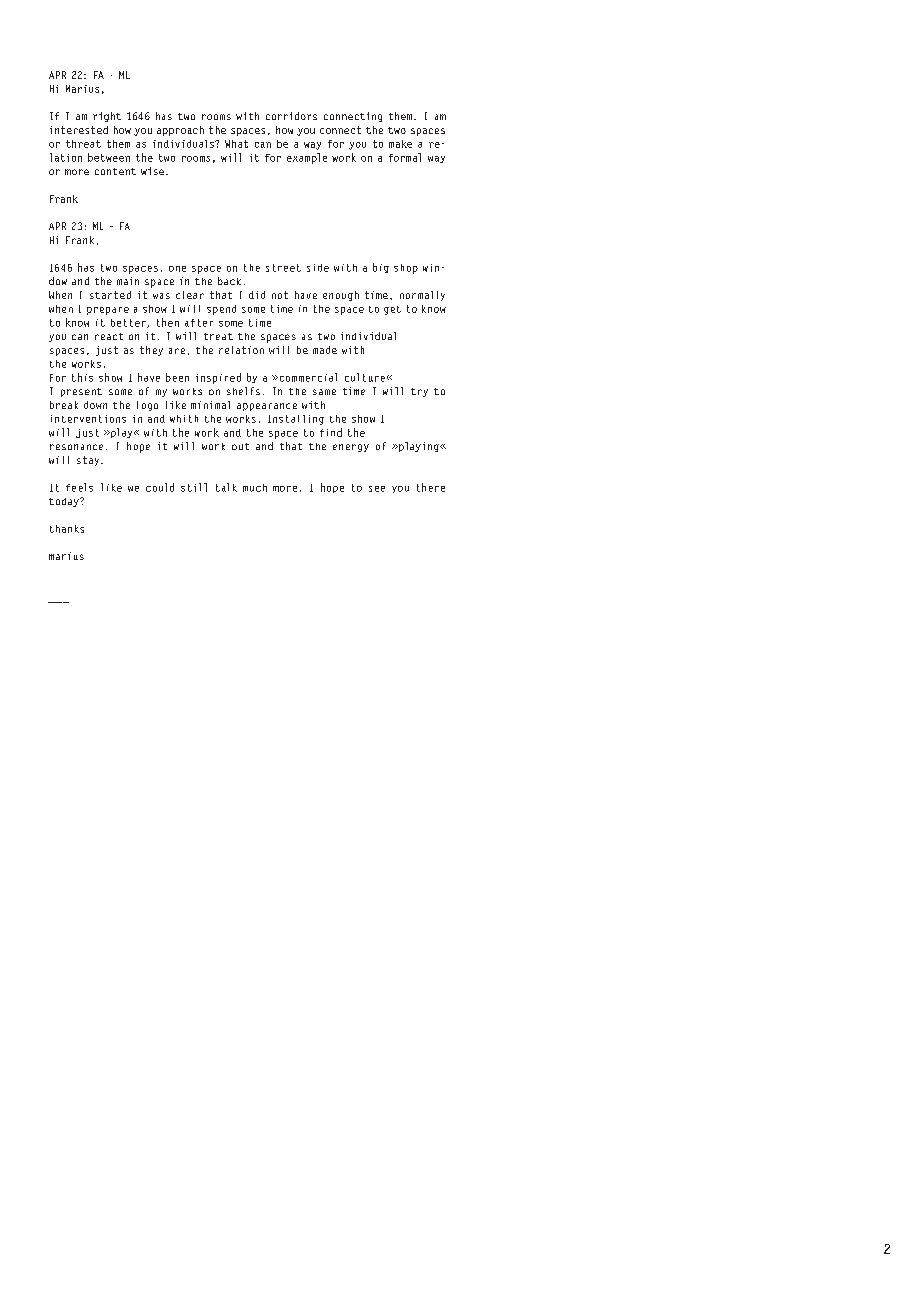 This image has height=1308, width=924. I want to click on interventions, so click(88, 419).
